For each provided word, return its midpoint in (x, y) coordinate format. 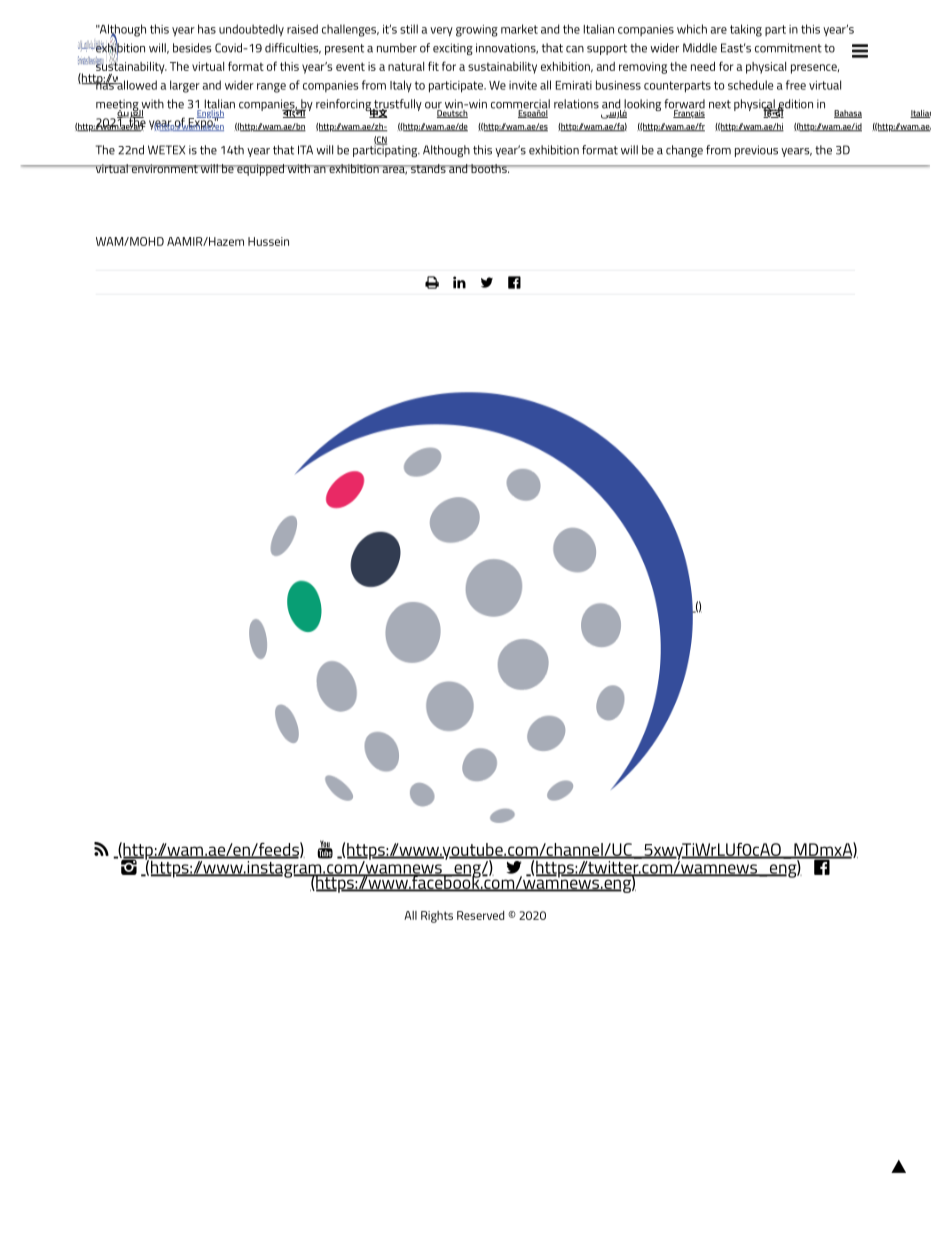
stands (428, 168)
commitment (788, 48)
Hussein (268, 241)
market (519, 29)
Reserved (480, 915)
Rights (437, 917)
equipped (260, 170)
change (684, 151)
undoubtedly (251, 30)
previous (756, 151)
